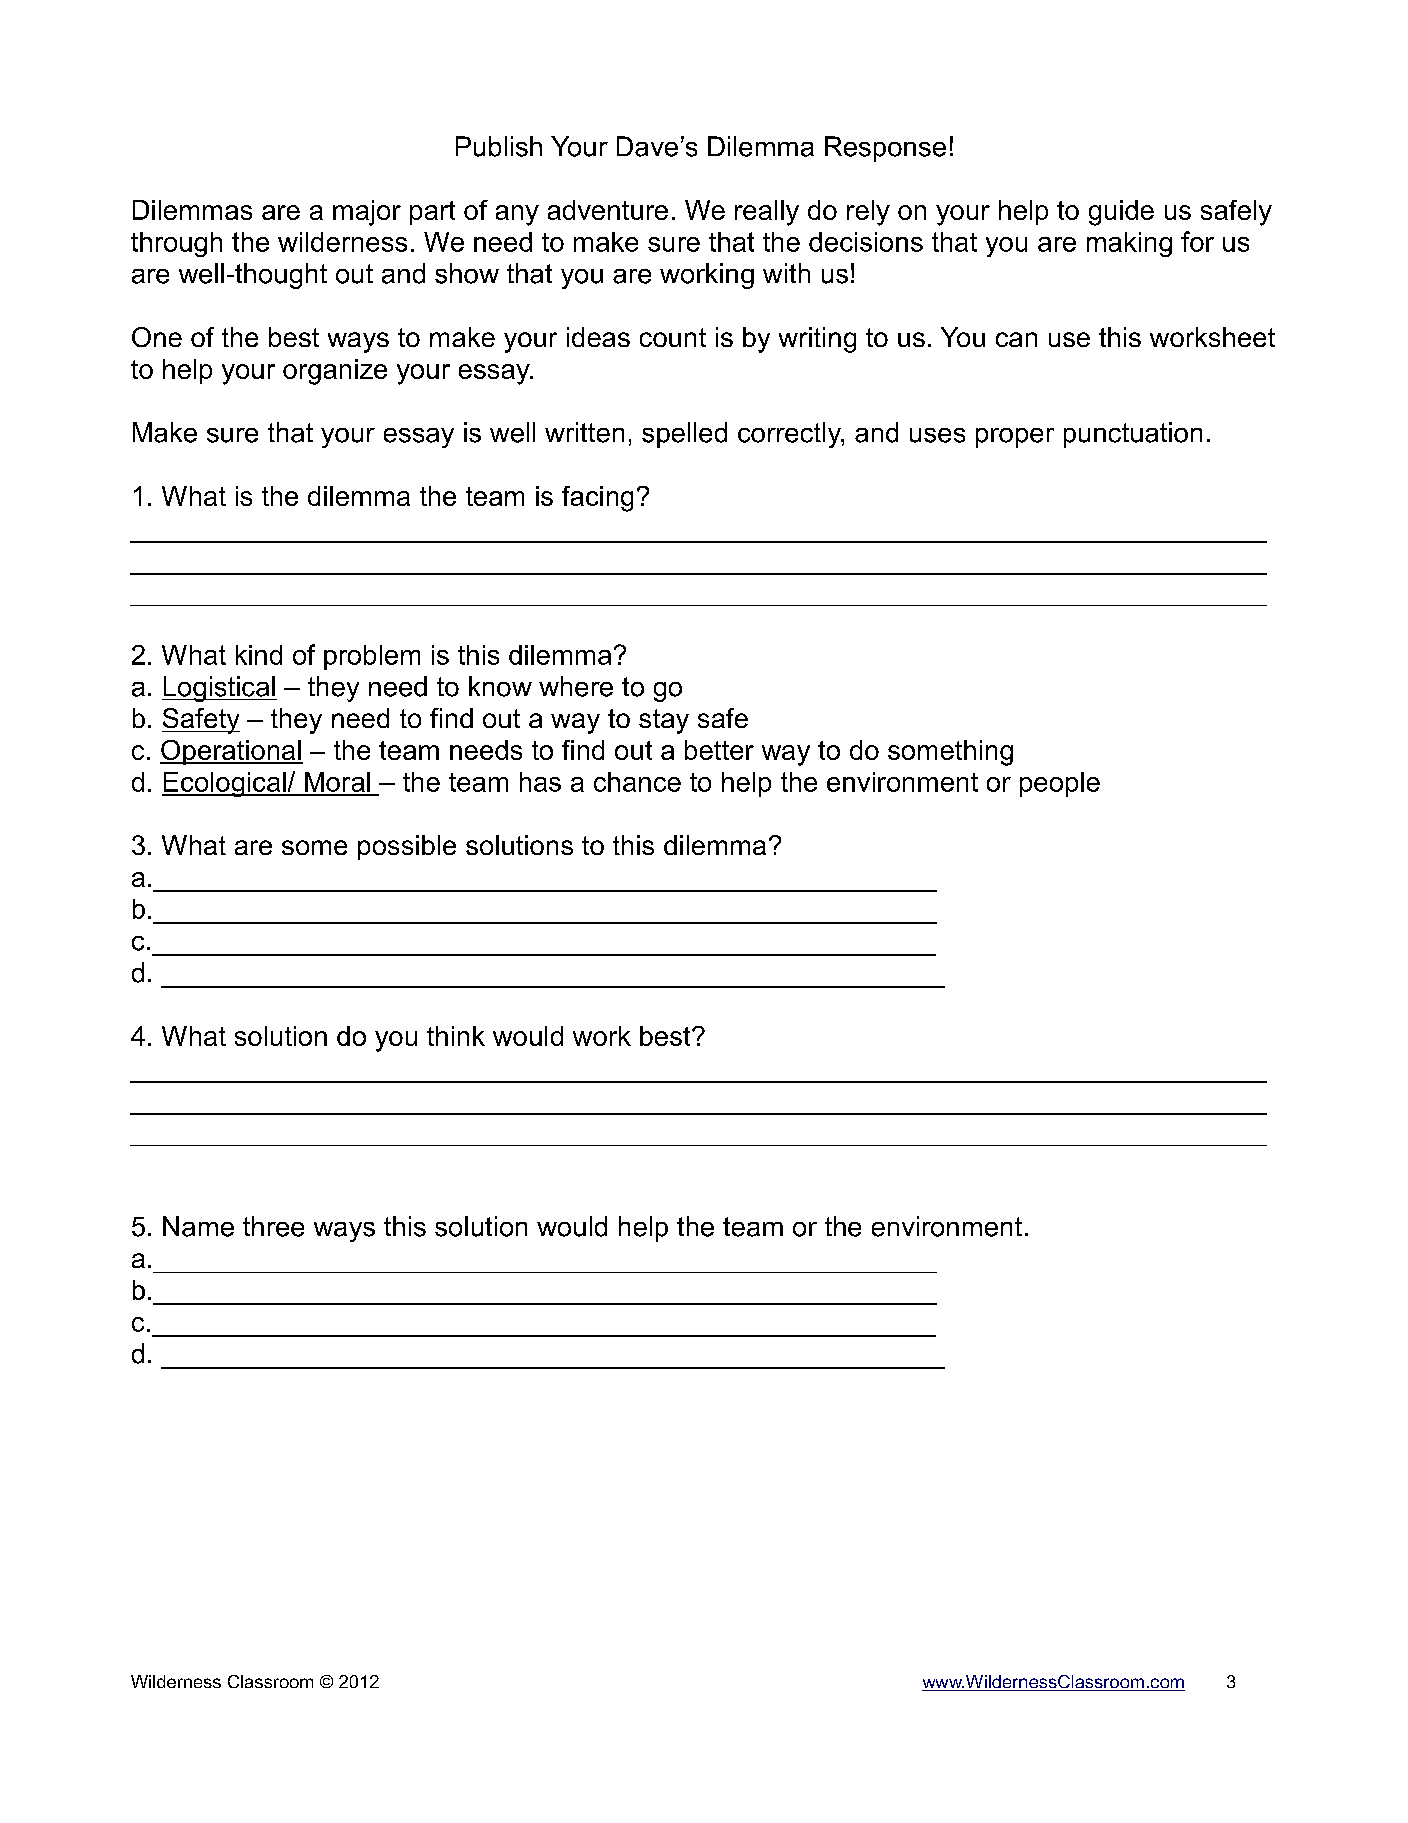 Image resolution: width=1408 pixels, height=1823 pixels. Describe the element at coordinates (407, 847) in the screenshot. I see `possible` at that location.
